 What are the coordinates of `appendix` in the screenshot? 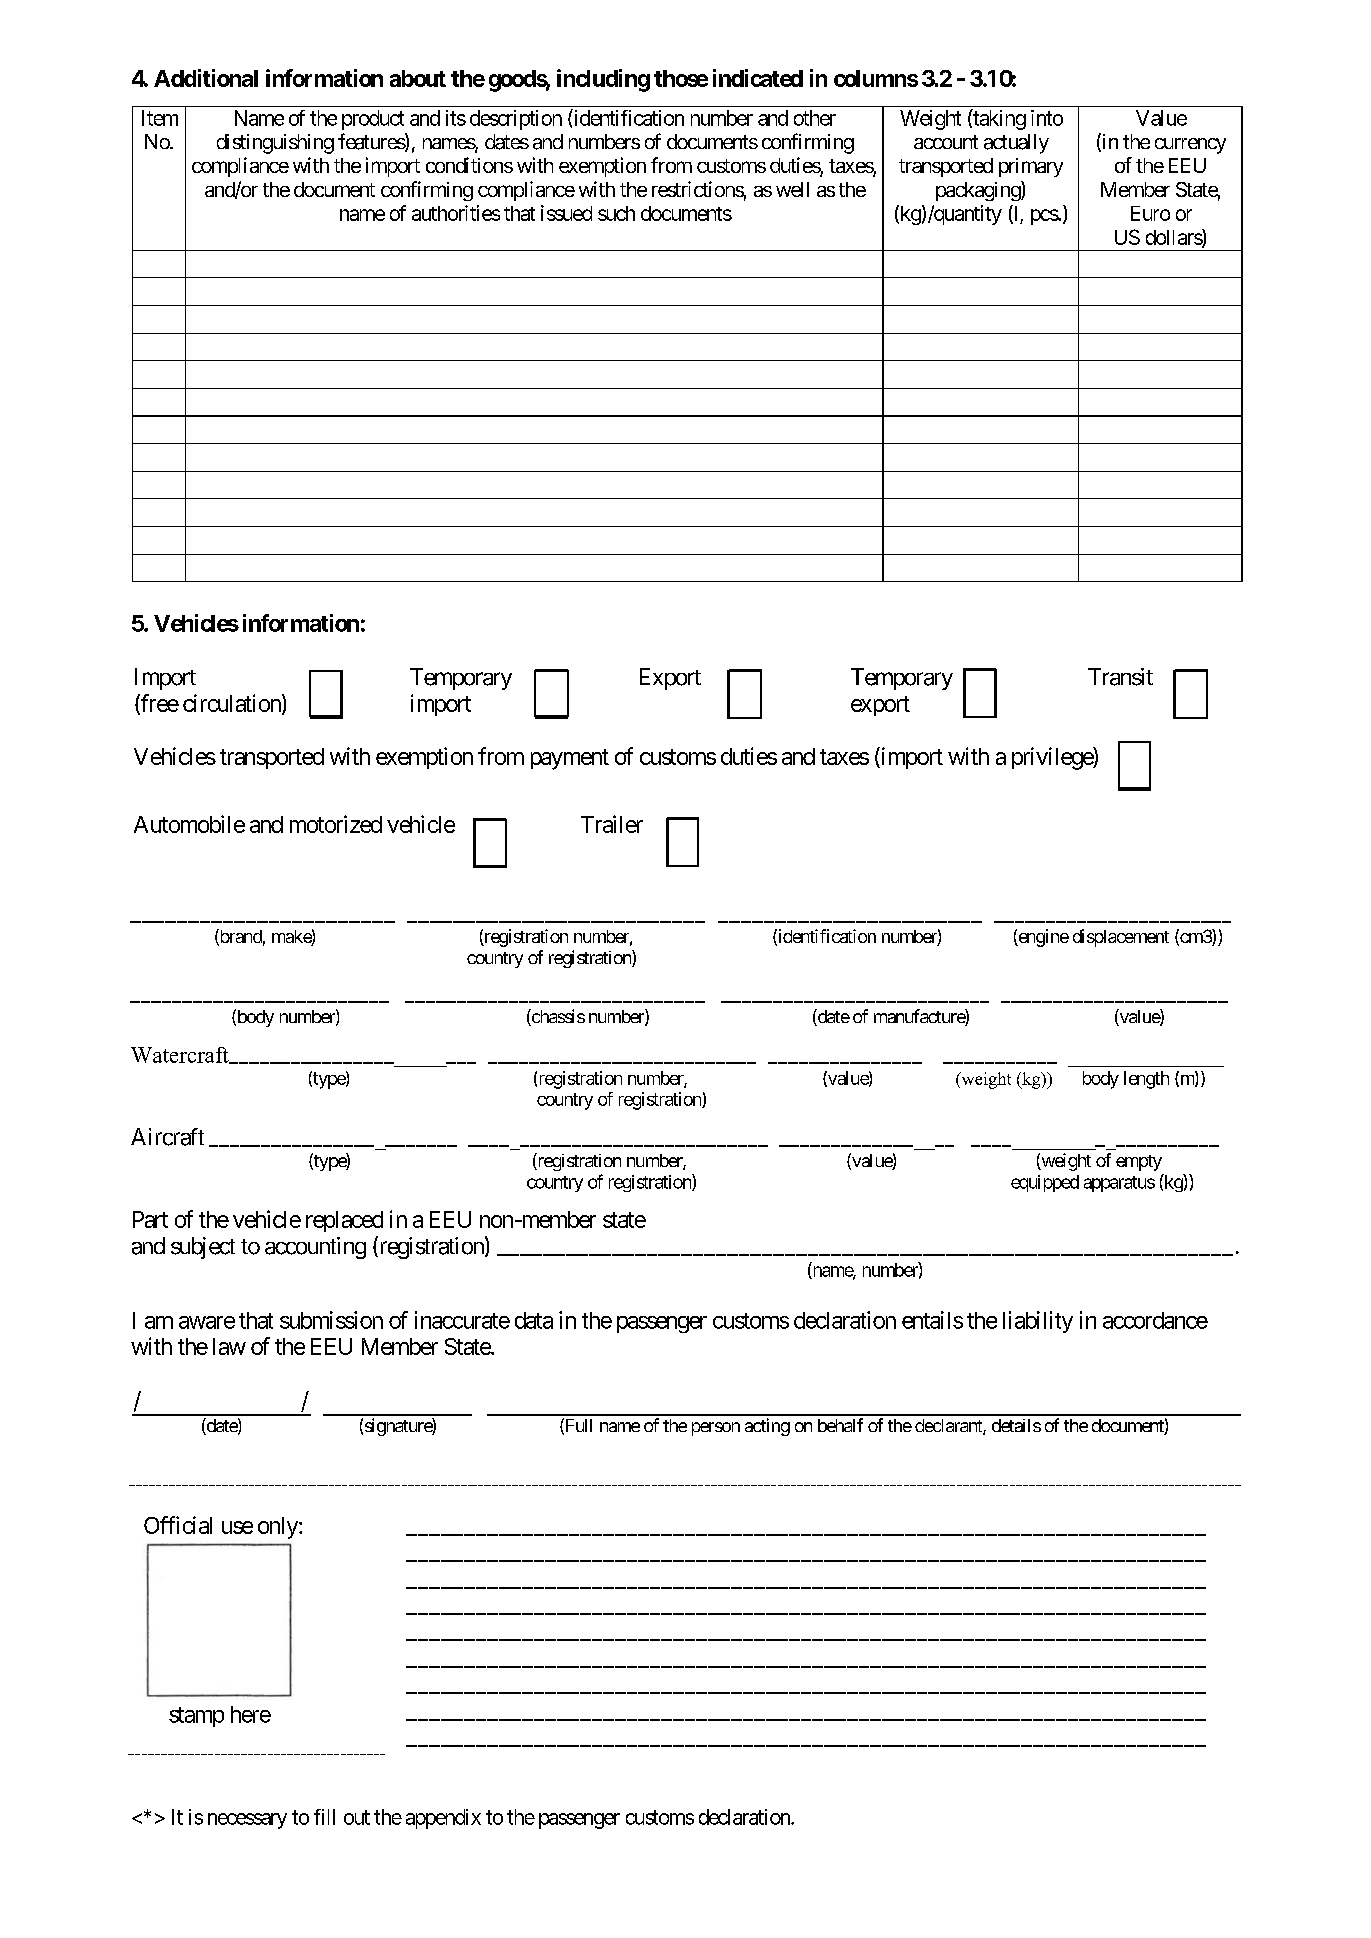 It's located at (443, 1819).
